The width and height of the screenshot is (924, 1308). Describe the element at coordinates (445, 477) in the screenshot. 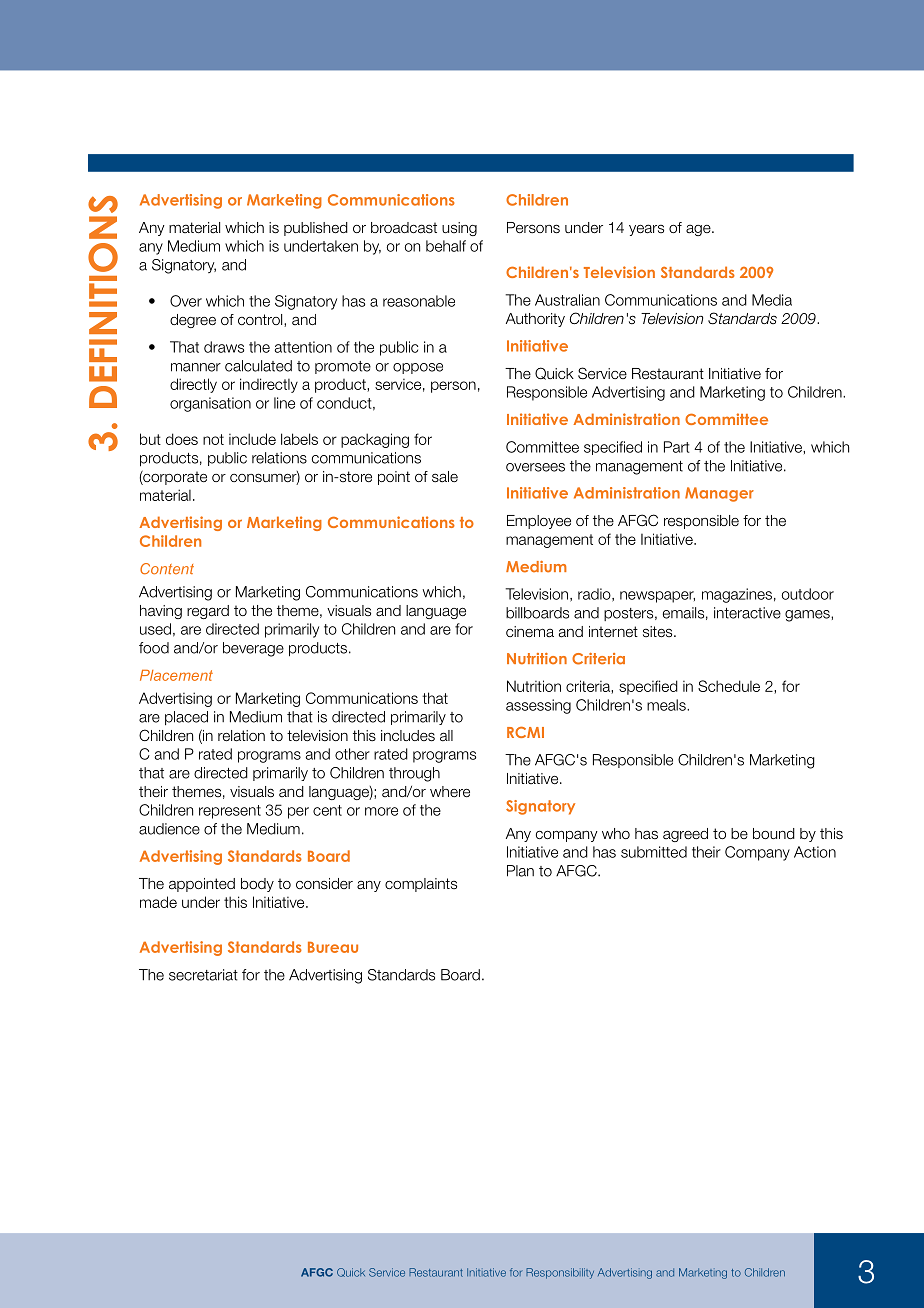

I see `sale` at that location.
